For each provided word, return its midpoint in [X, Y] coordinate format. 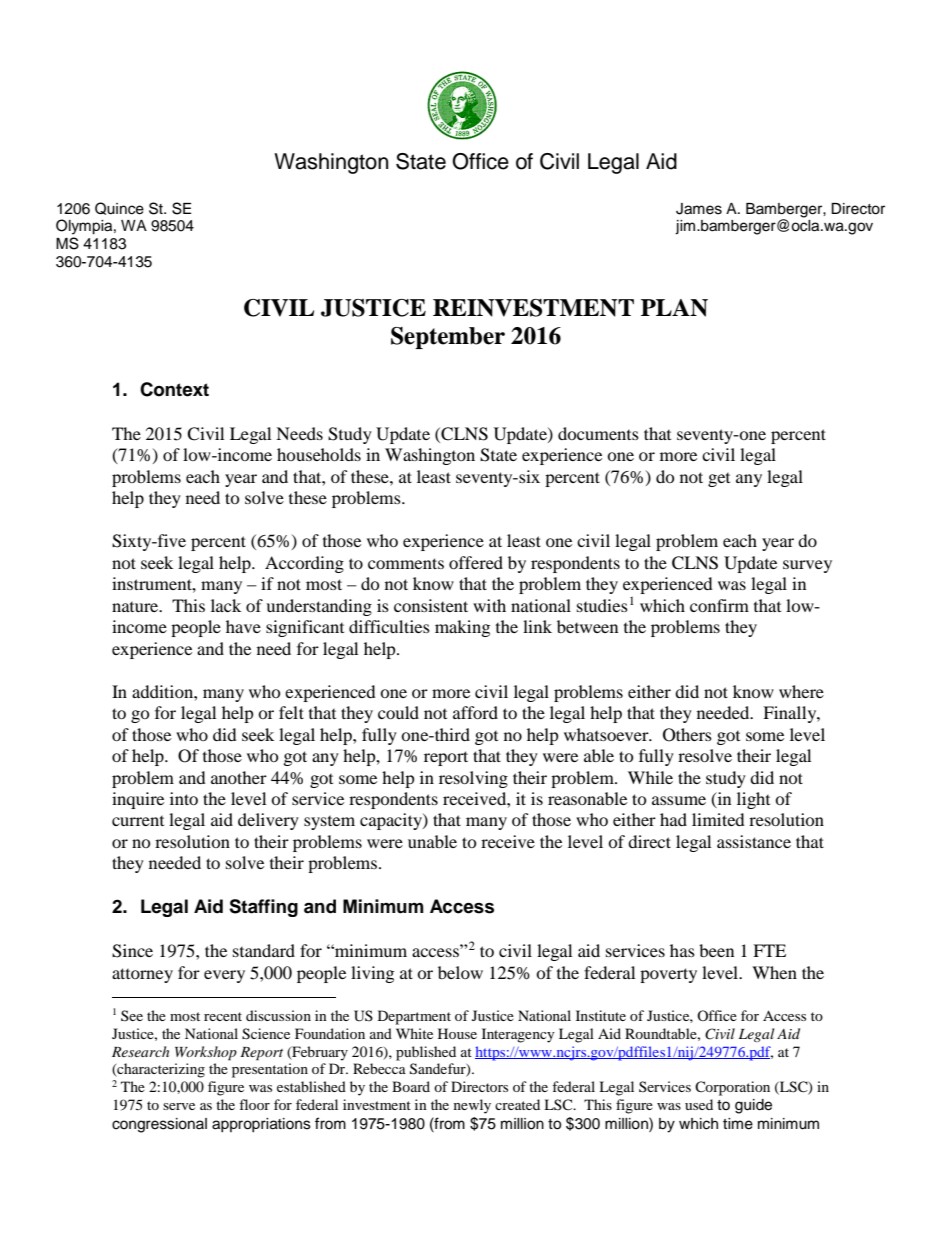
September [448, 338]
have [243, 626]
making [462, 628]
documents [598, 433]
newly [472, 1106]
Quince [119, 208]
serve [179, 1106]
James [699, 209]
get [719, 480]
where [801, 691]
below [460, 972]
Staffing [263, 908]
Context [174, 389]
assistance [754, 841]
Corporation [732, 1088]
